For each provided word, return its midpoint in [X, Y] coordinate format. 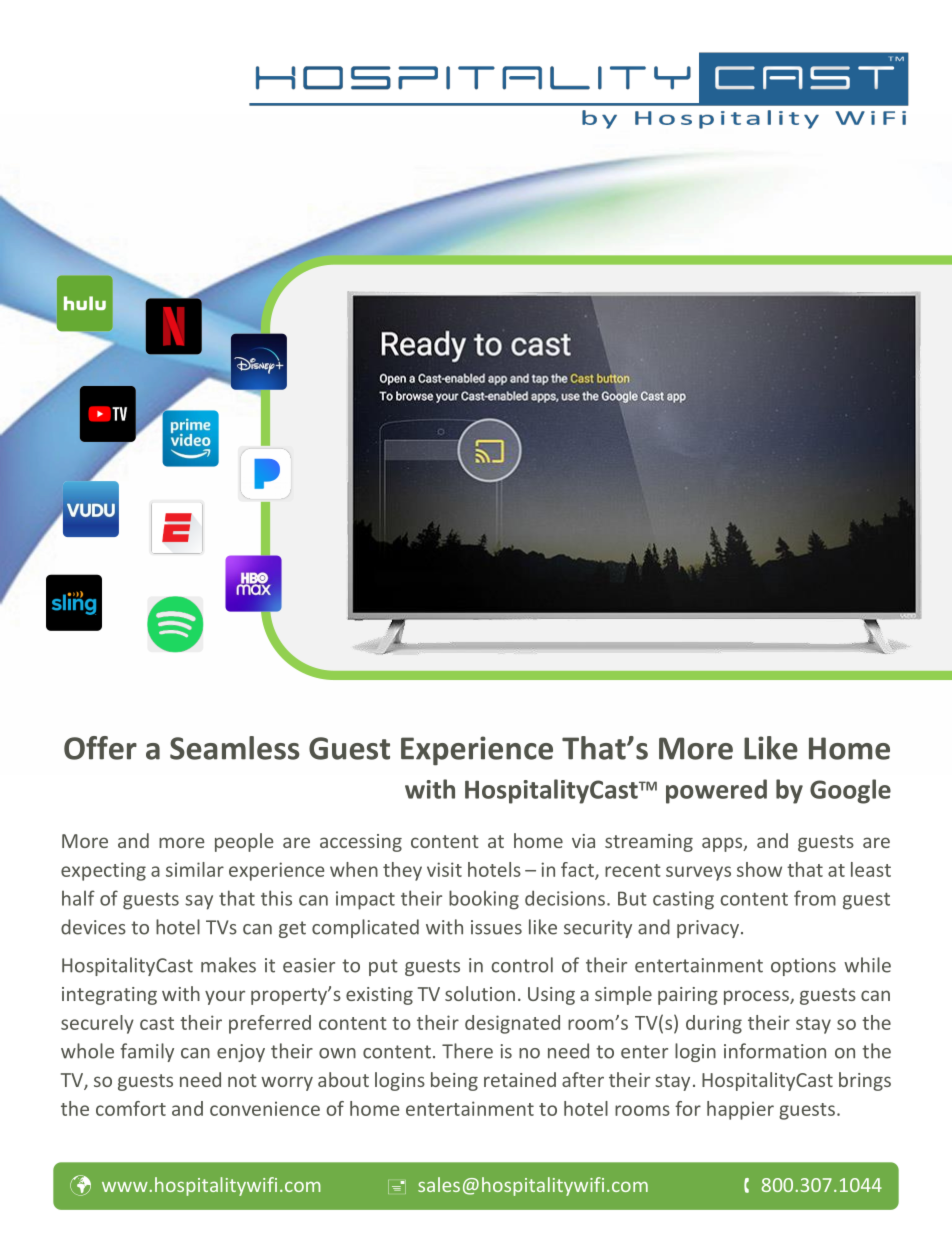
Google [850, 791]
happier [740, 1110]
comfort [131, 1108]
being [454, 1081]
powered [716, 791]
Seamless [235, 748]
